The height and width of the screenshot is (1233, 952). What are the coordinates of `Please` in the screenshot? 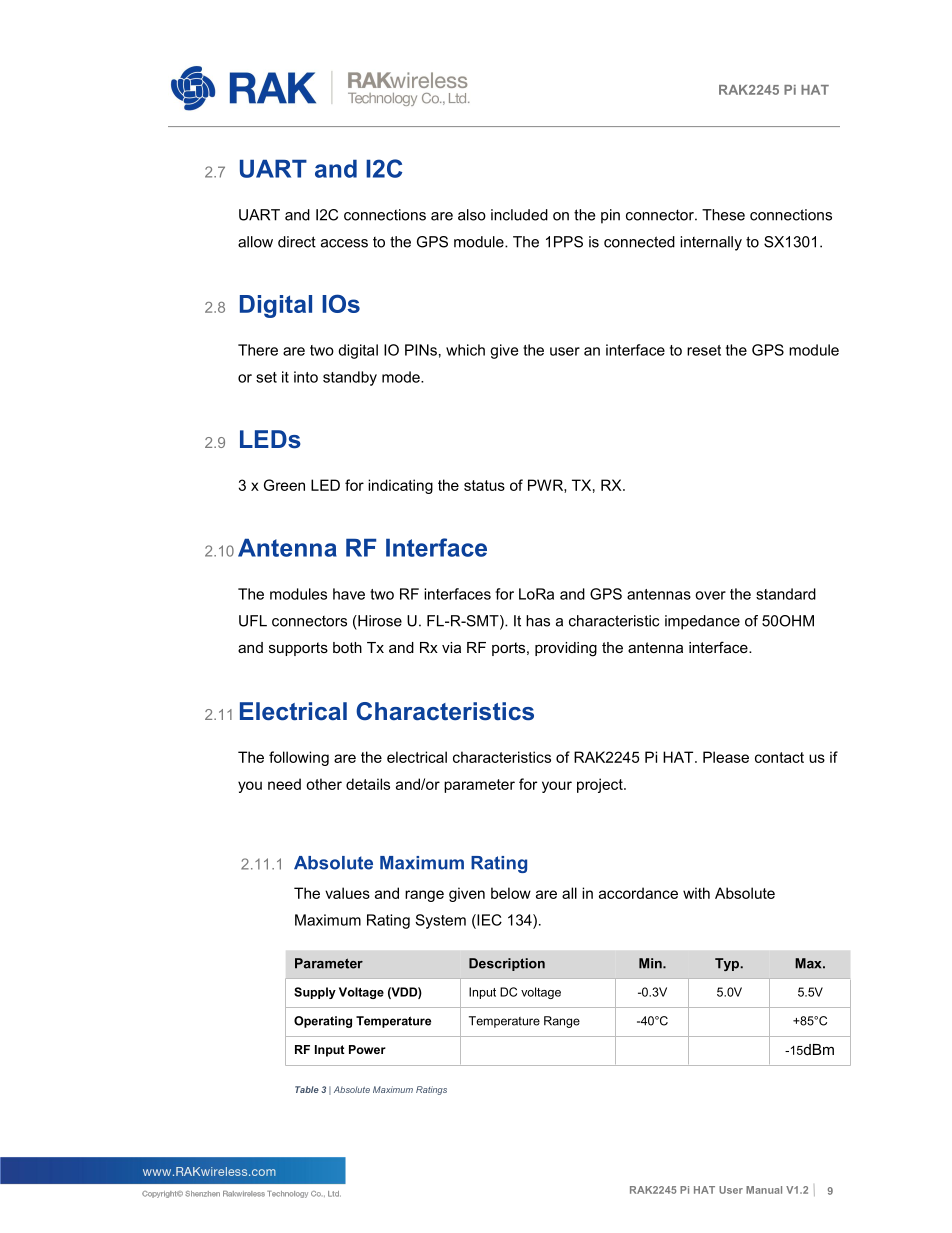 It's located at (726, 757).
